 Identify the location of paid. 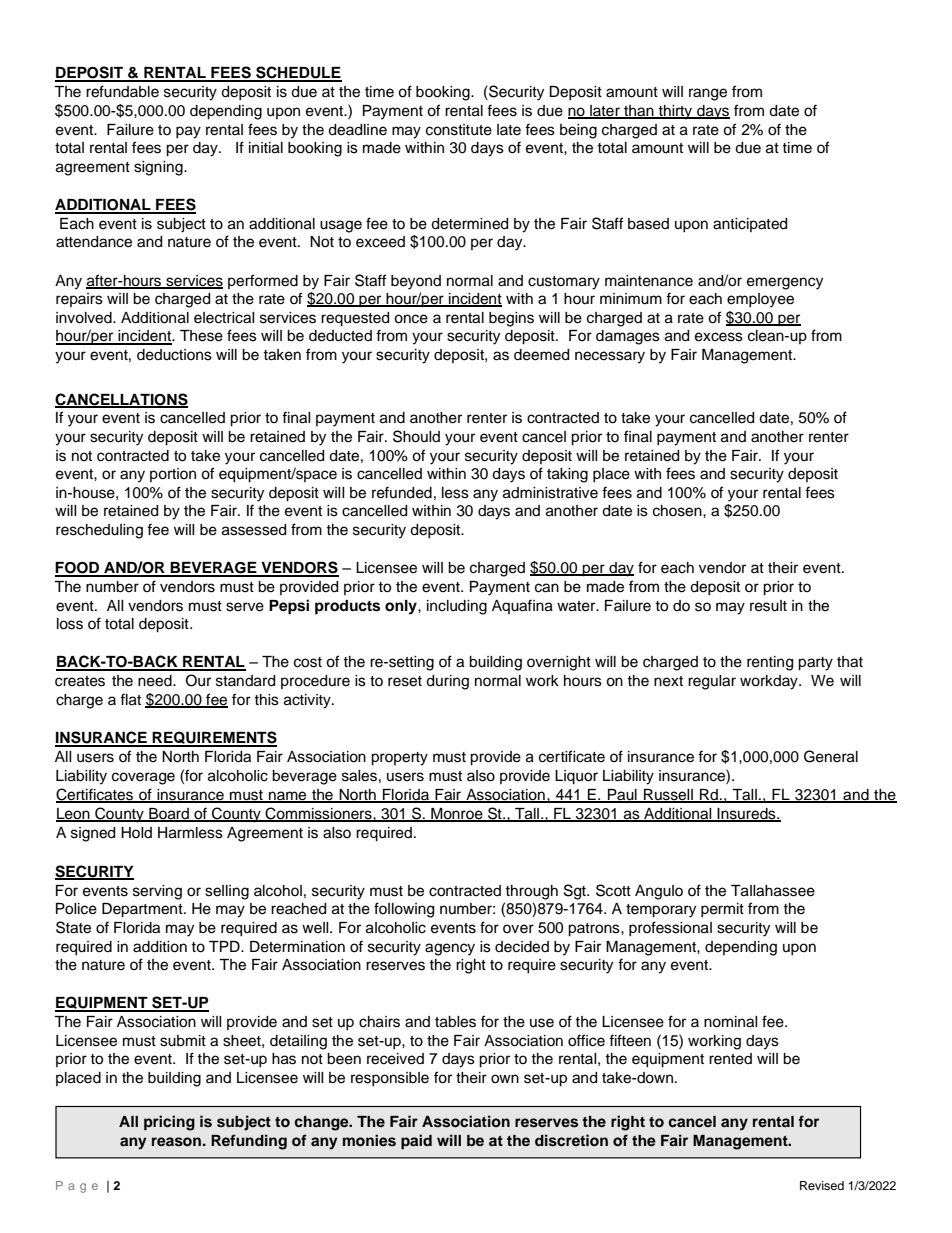
(416, 1142).
